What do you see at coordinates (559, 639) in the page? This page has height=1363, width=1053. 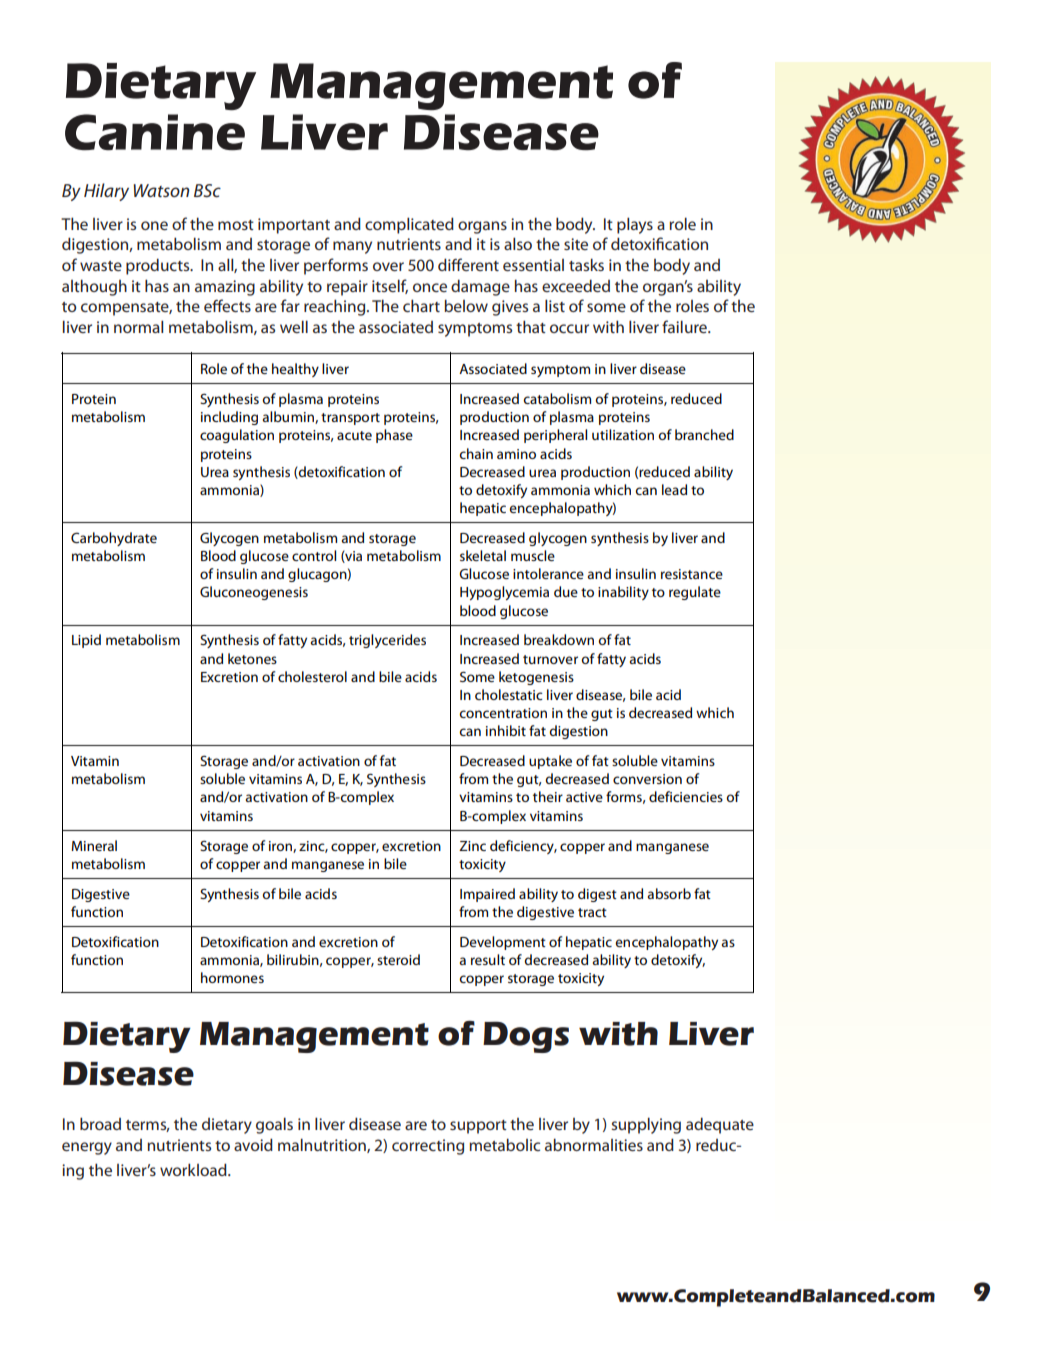 I see `breakdown` at bounding box center [559, 639].
